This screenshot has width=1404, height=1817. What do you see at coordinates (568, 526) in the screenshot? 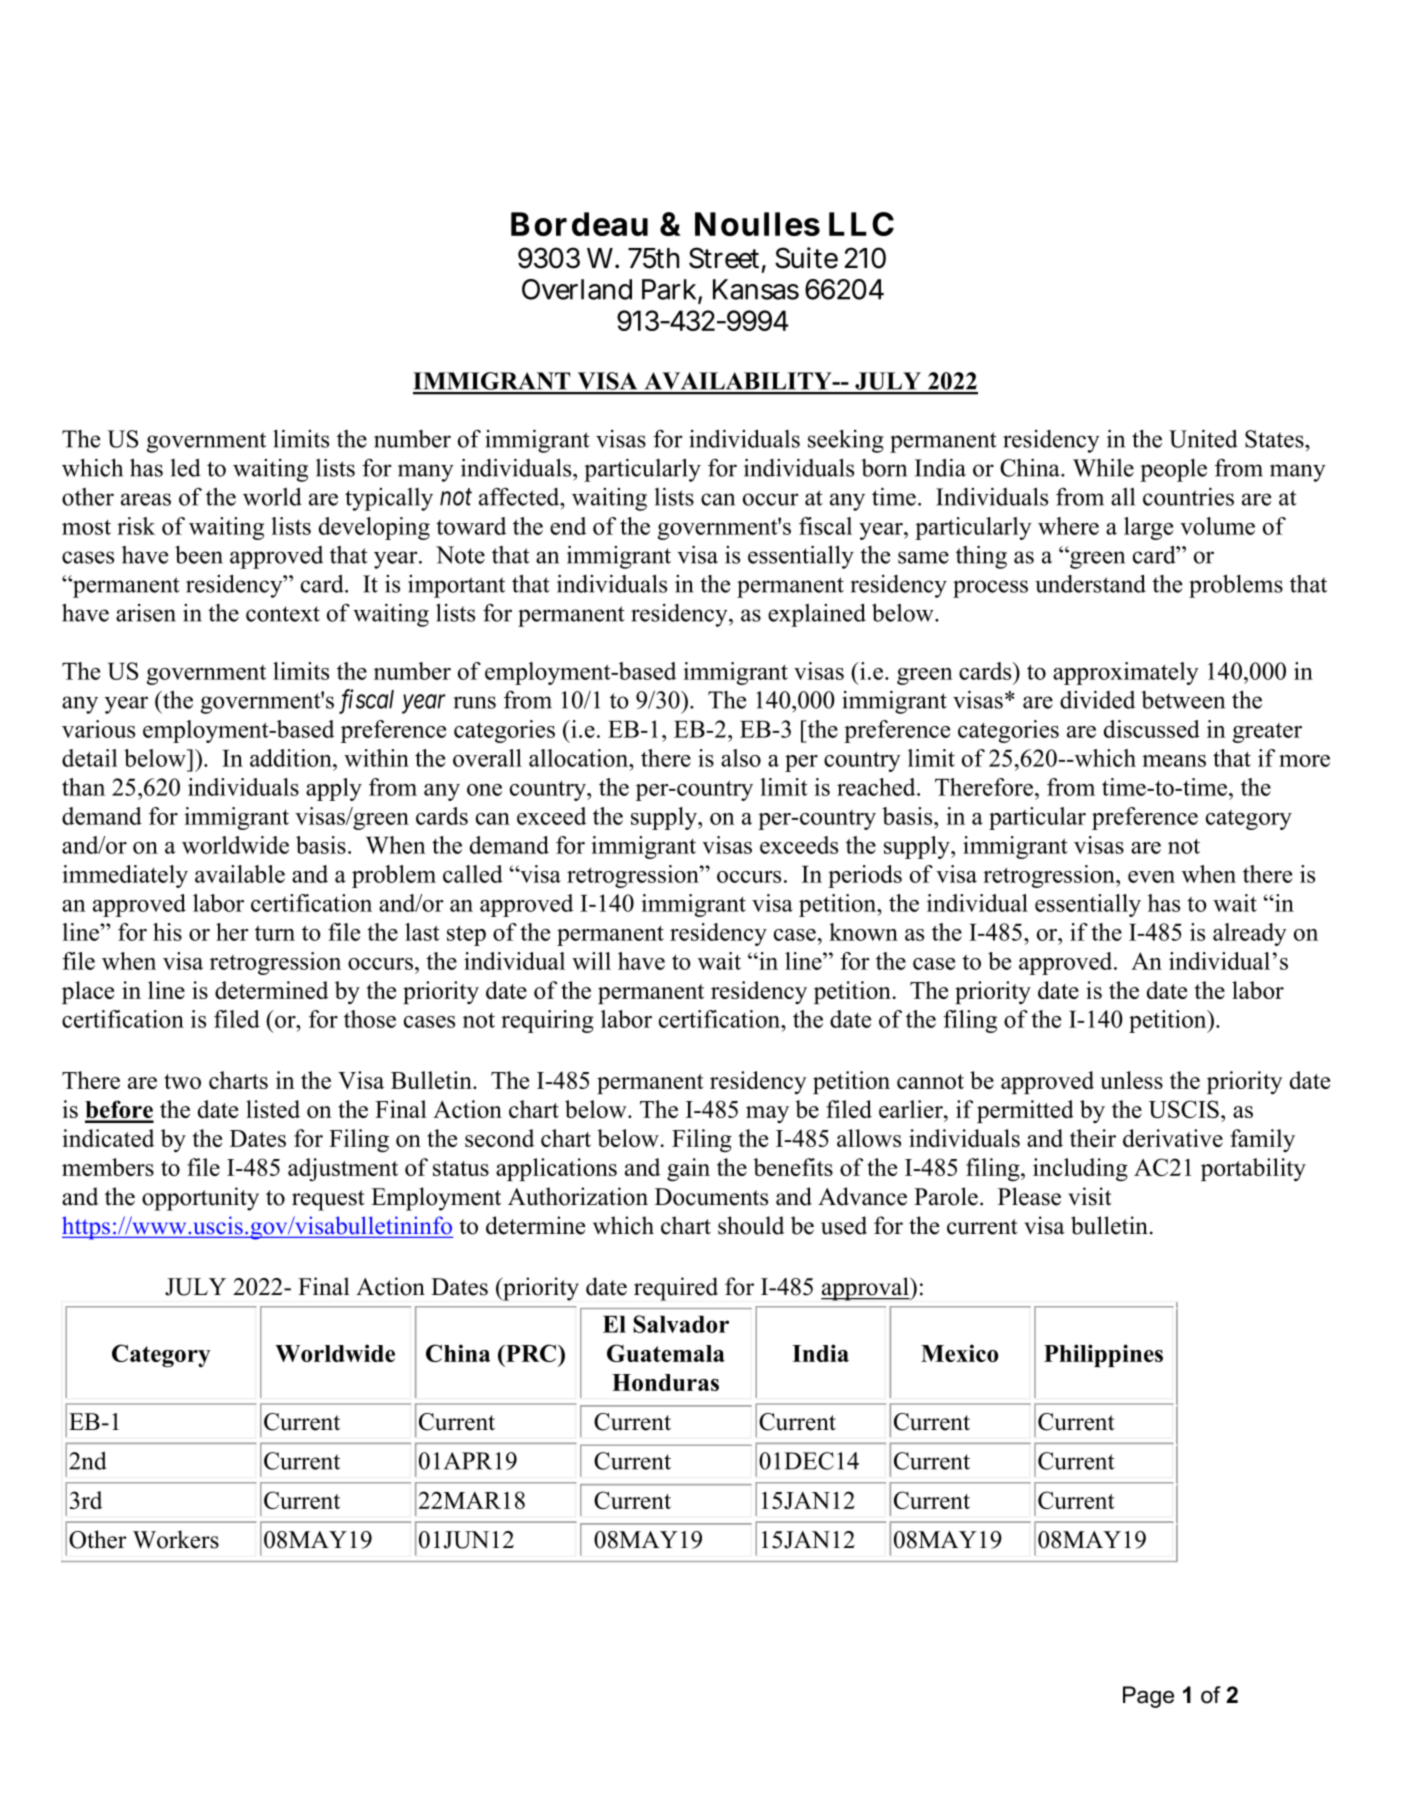
I see `end` at bounding box center [568, 526].
